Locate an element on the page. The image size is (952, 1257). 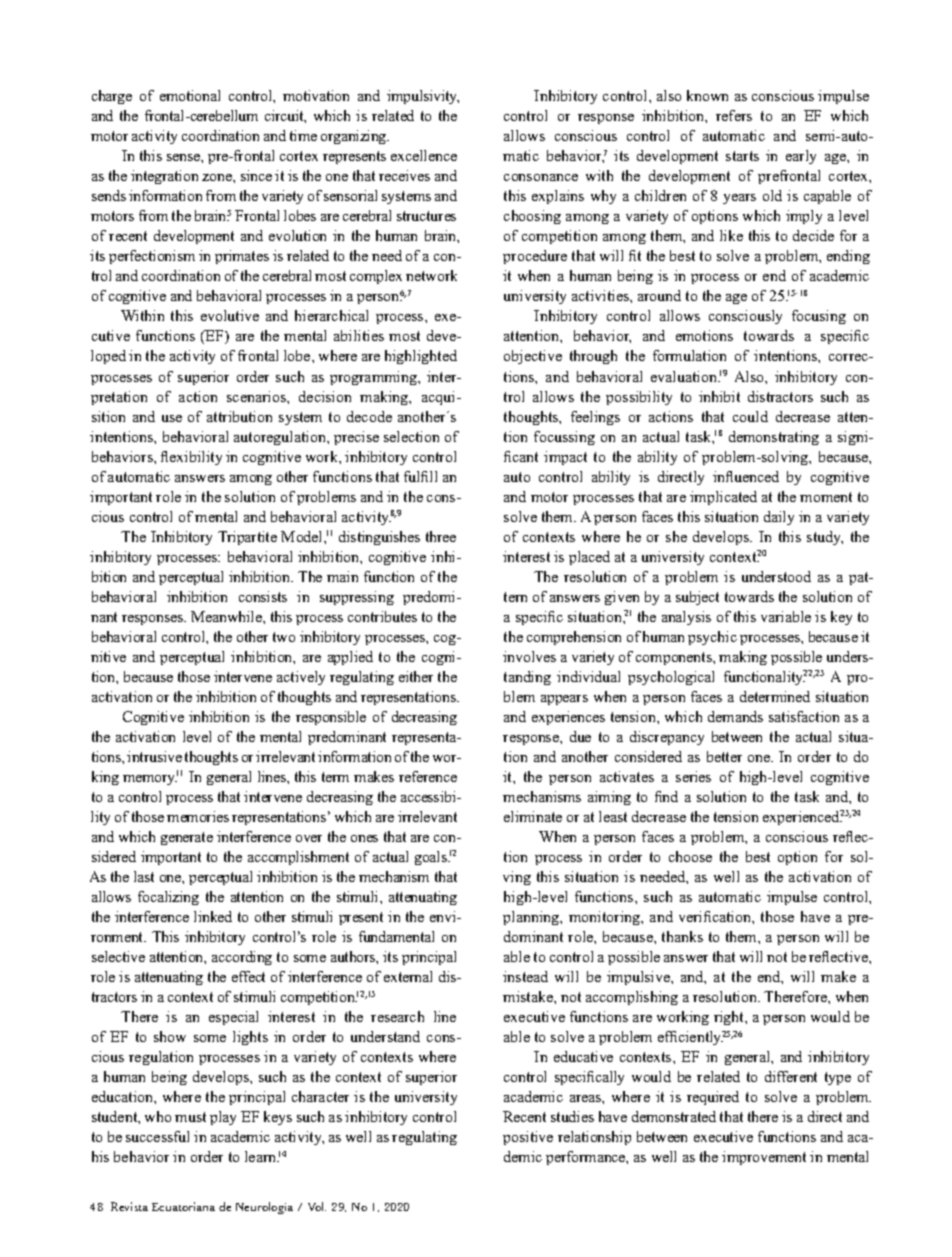
involves is located at coordinates (529, 656).
